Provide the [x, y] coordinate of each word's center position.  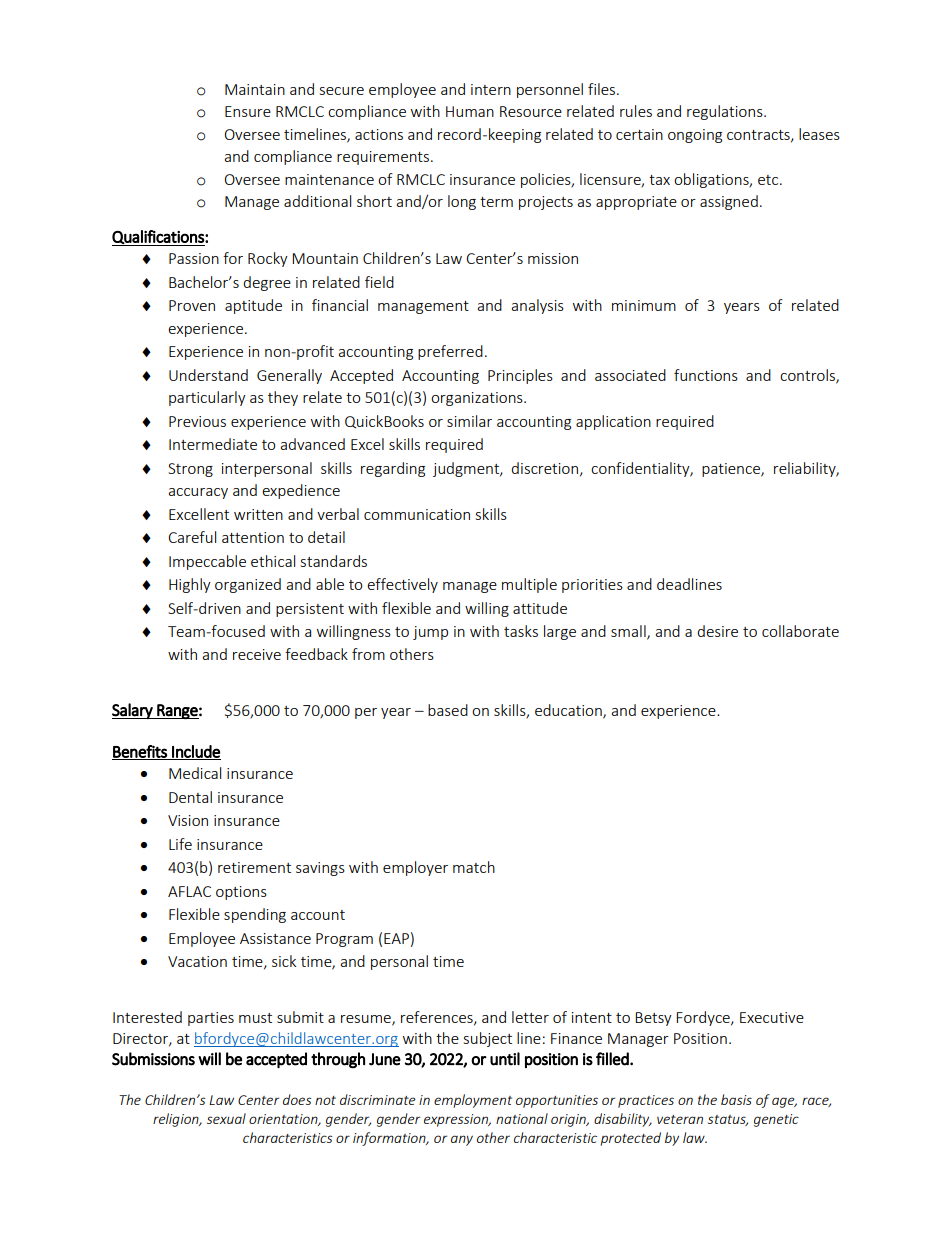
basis [736, 1099]
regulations [726, 112]
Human [470, 111]
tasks [521, 631]
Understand [208, 375]
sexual [226, 1118]
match [474, 867]
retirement [254, 867]
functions [706, 375]
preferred [450, 352]
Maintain [255, 89]
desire [717, 631]
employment [473, 1101]
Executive [772, 1017]
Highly [190, 585]
